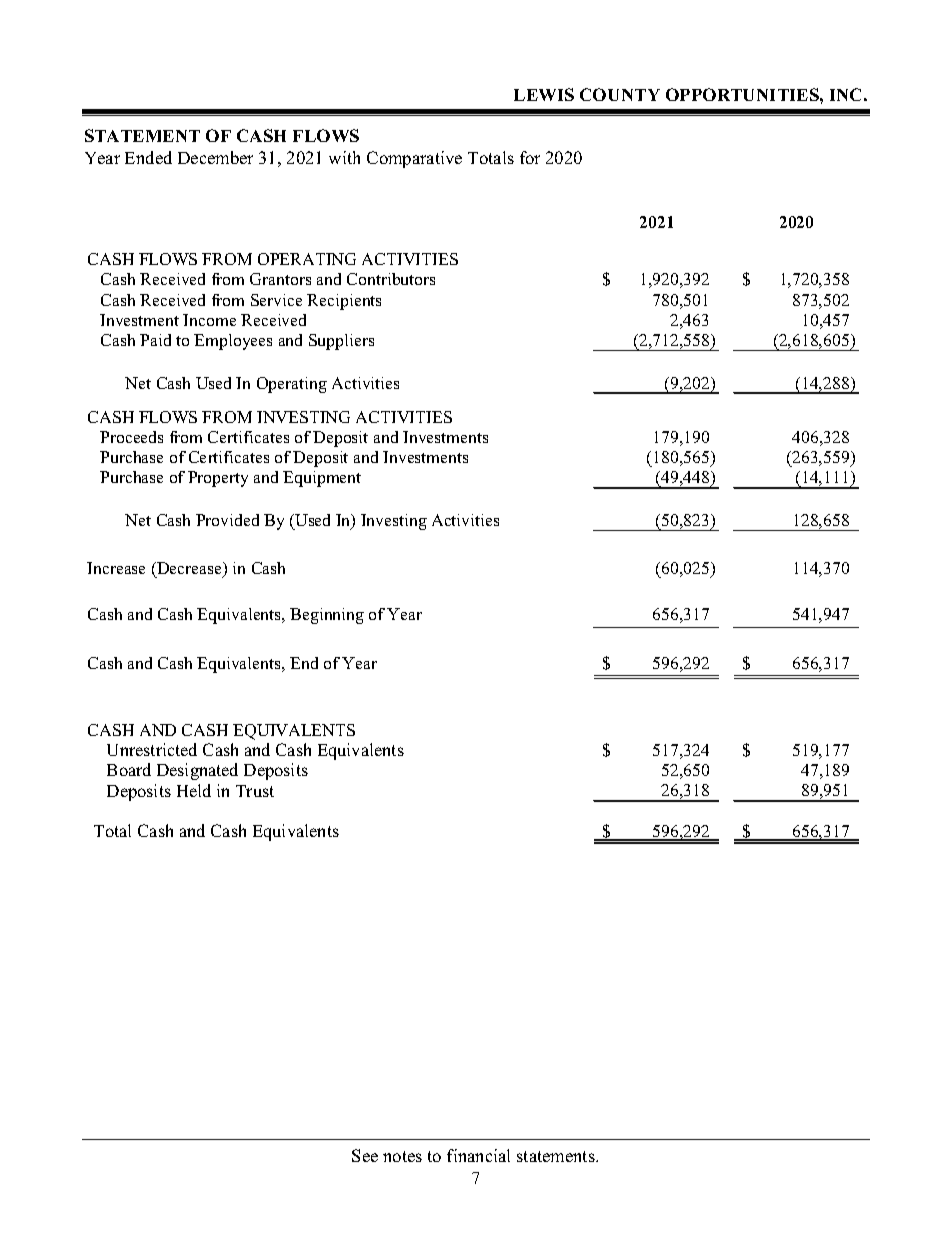 This screenshot has height=1233, width=952. I want to click on Ended, so click(148, 157).
